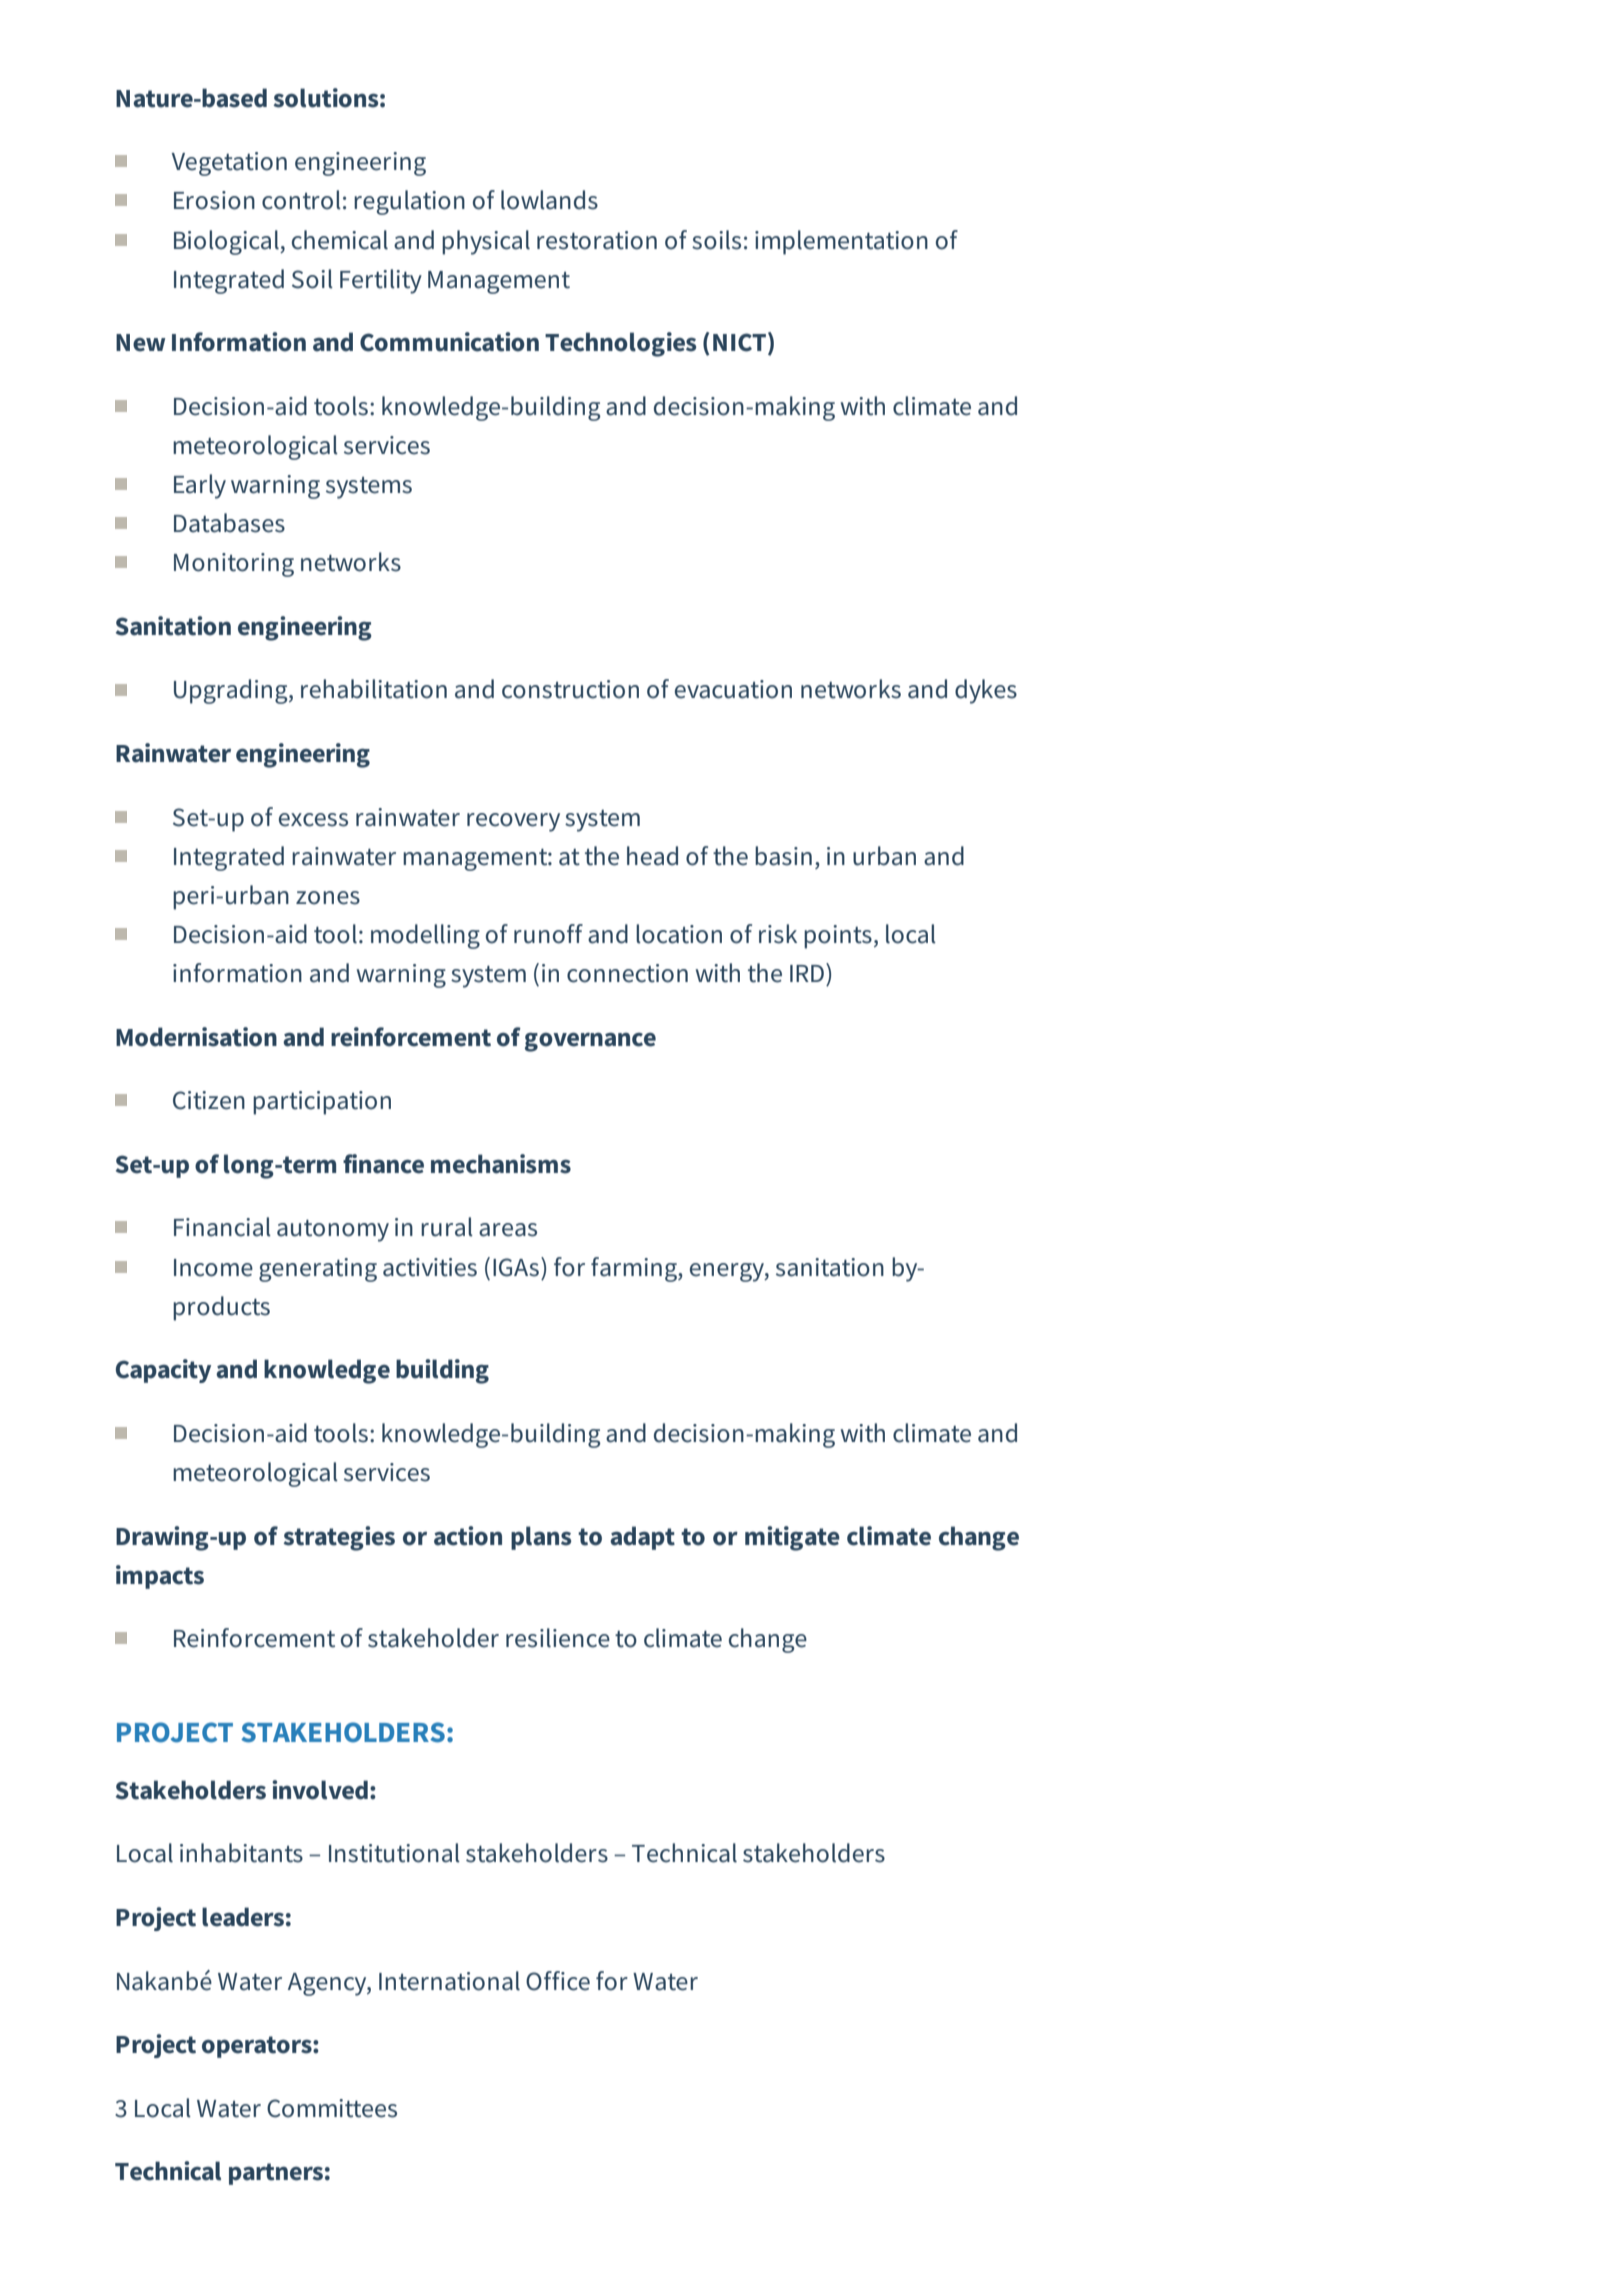 Image resolution: width=1616 pixels, height=2287 pixels. Describe the element at coordinates (841, 242) in the screenshot. I see `implementation` at that location.
